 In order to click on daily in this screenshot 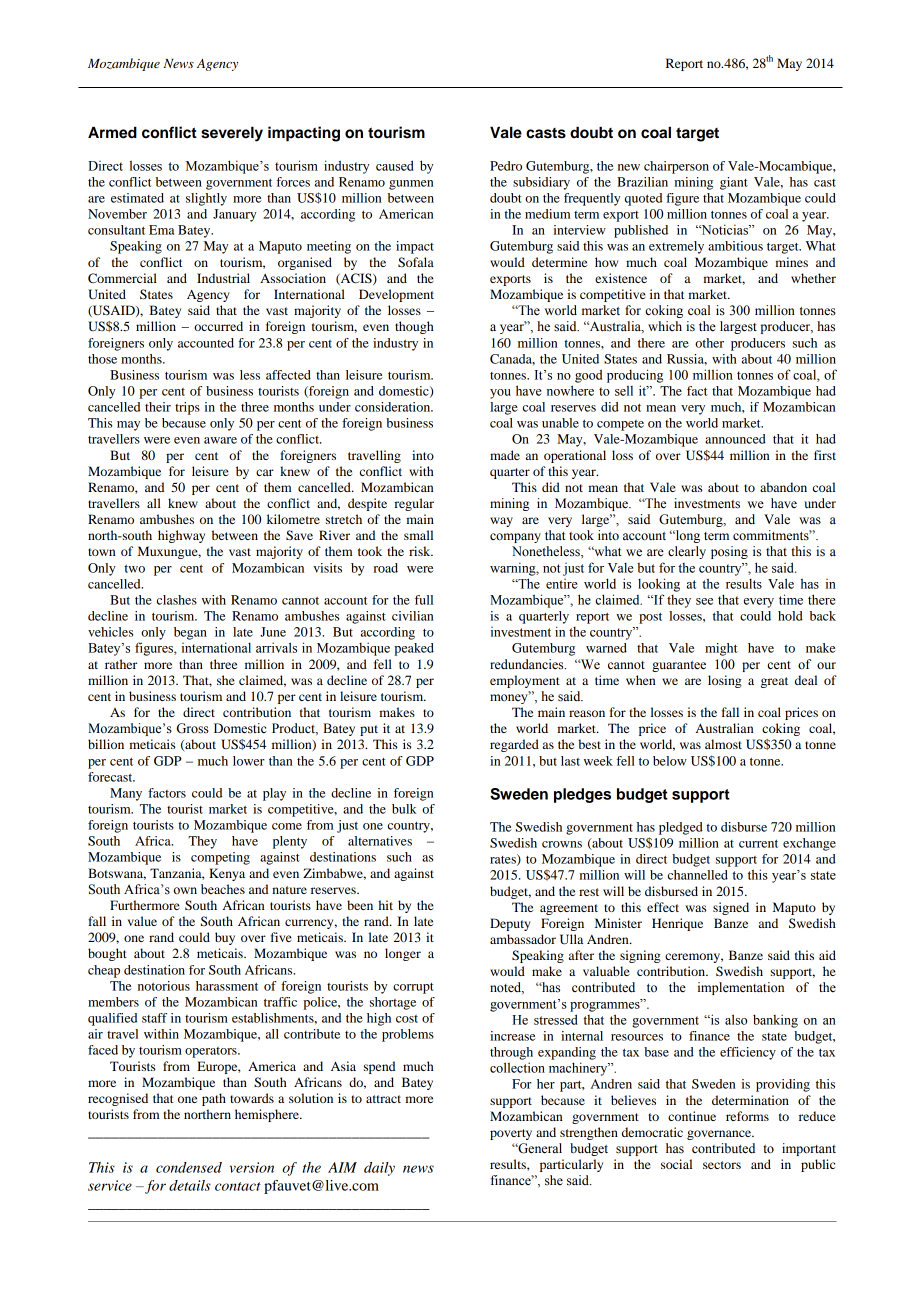, I will do `click(379, 1169)`.
